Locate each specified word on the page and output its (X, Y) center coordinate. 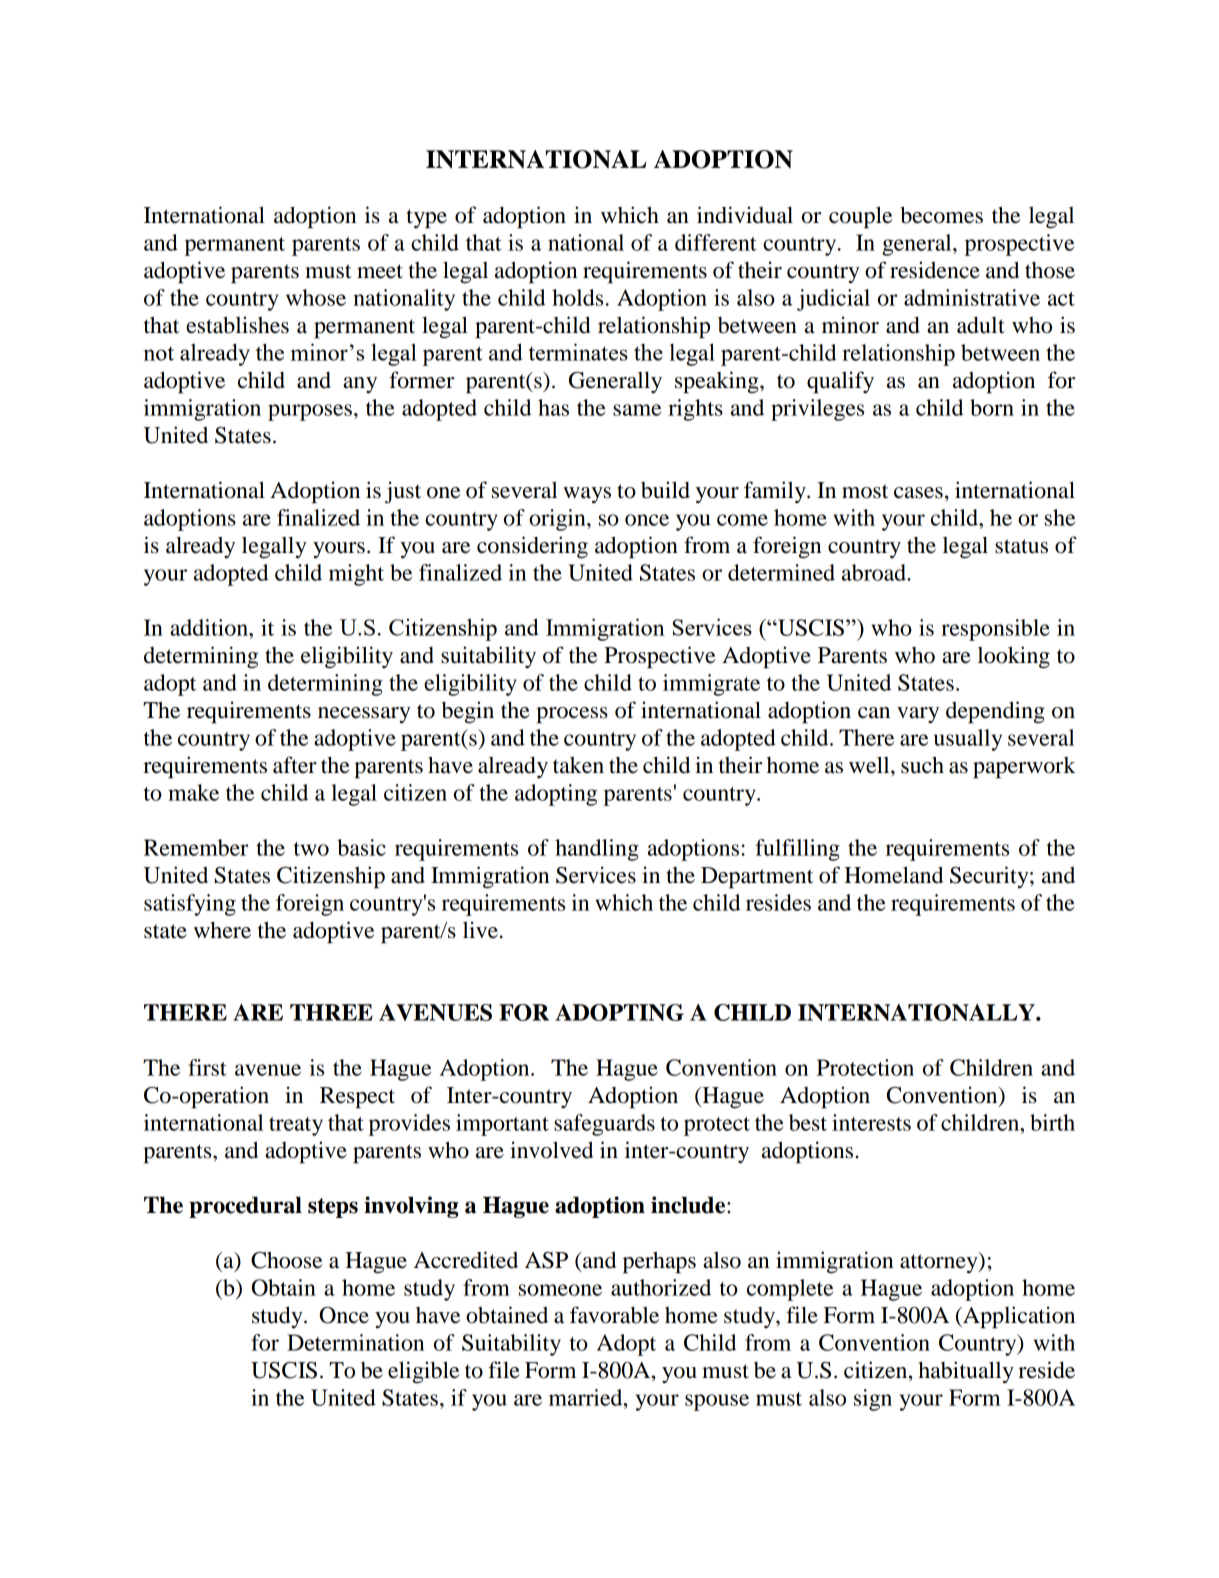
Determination (355, 1342)
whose (316, 297)
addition (210, 627)
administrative (972, 297)
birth (1052, 1122)
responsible (995, 630)
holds (577, 297)
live (480, 930)
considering (532, 547)
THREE (331, 1012)
